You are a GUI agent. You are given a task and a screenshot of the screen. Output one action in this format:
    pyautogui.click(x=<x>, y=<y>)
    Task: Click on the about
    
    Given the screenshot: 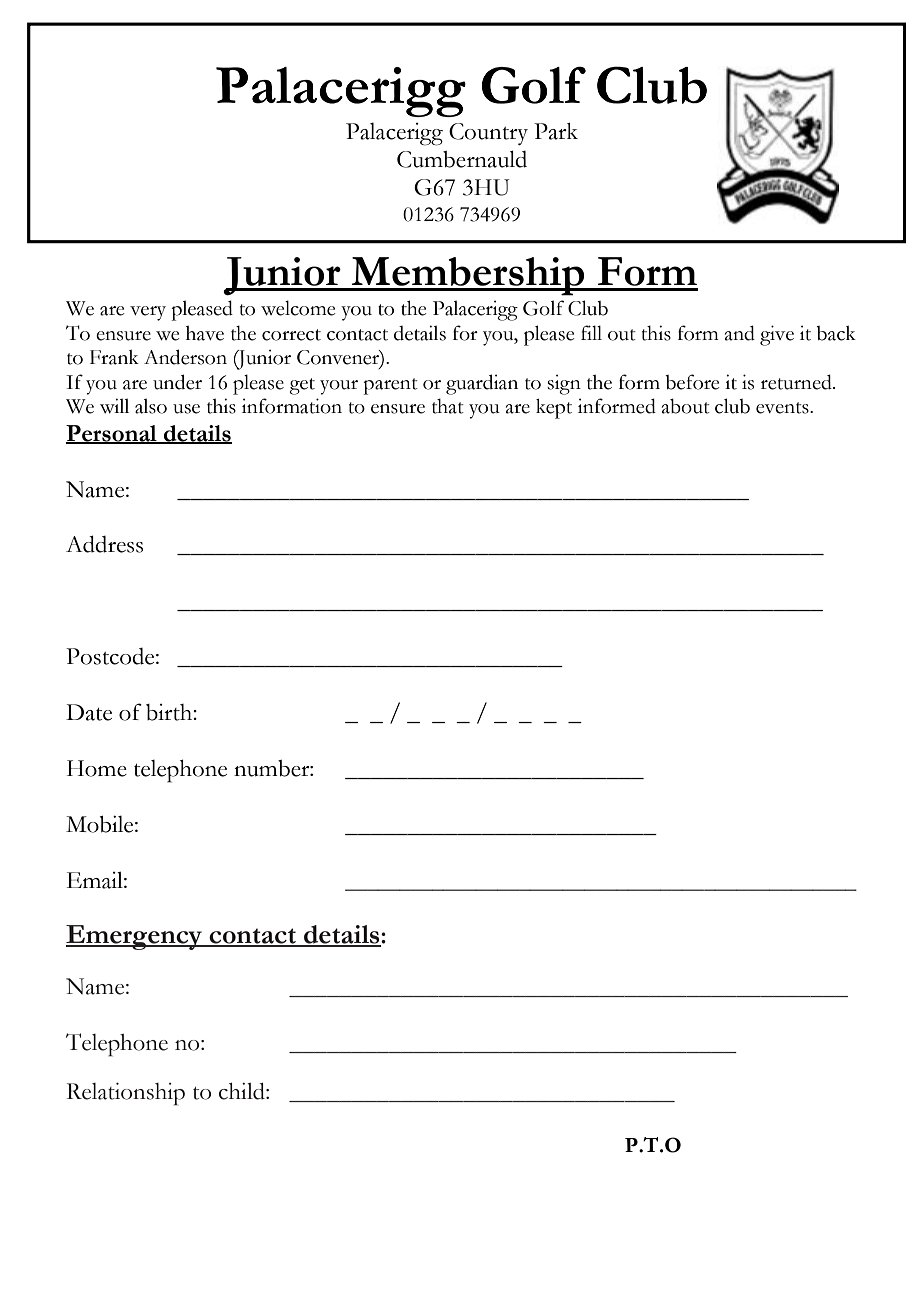 What is the action you would take?
    pyautogui.click(x=686, y=406)
